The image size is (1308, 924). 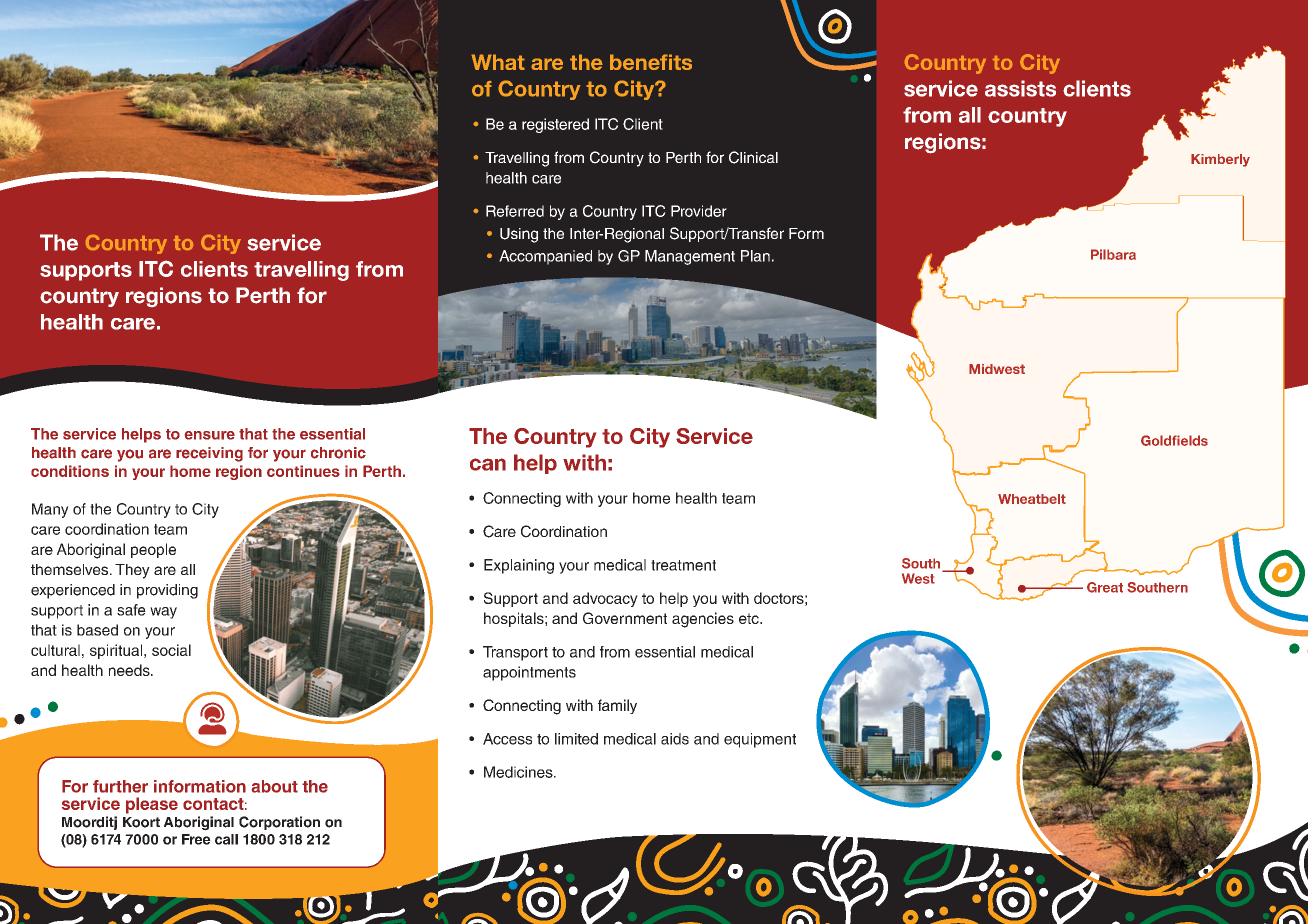 What do you see at coordinates (209, 454) in the screenshot?
I see `receiving` at bounding box center [209, 454].
